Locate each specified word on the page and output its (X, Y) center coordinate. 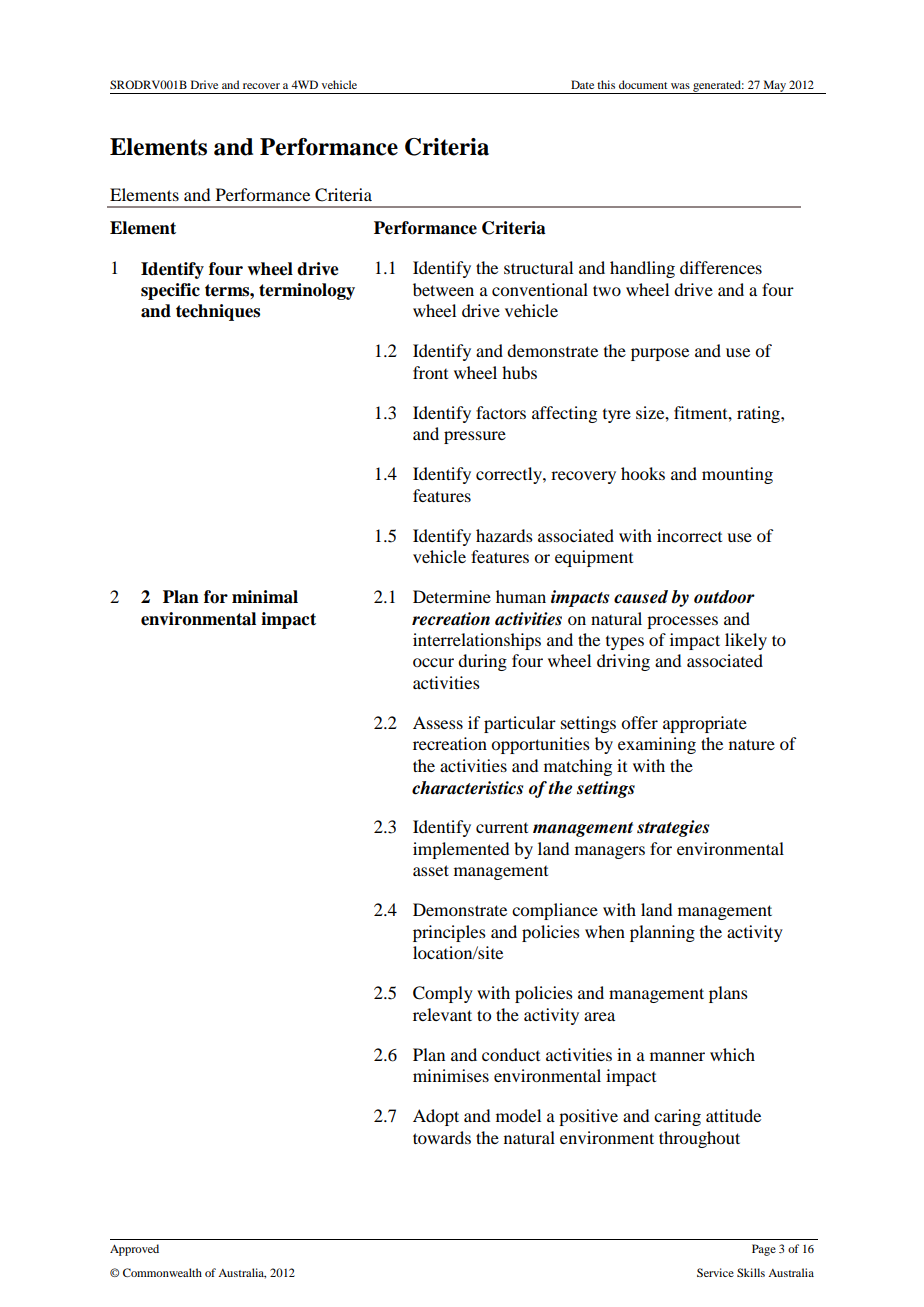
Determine (452, 596)
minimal (265, 597)
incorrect (689, 535)
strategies (673, 828)
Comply (443, 994)
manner (677, 1056)
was (680, 86)
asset (431, 870)
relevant (442, 1014)
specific (170, 291)
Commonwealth (162, 1272)
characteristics (467, 788)
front (430, 372)
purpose (660, 354)
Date (582, 84)
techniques (218, 312)
